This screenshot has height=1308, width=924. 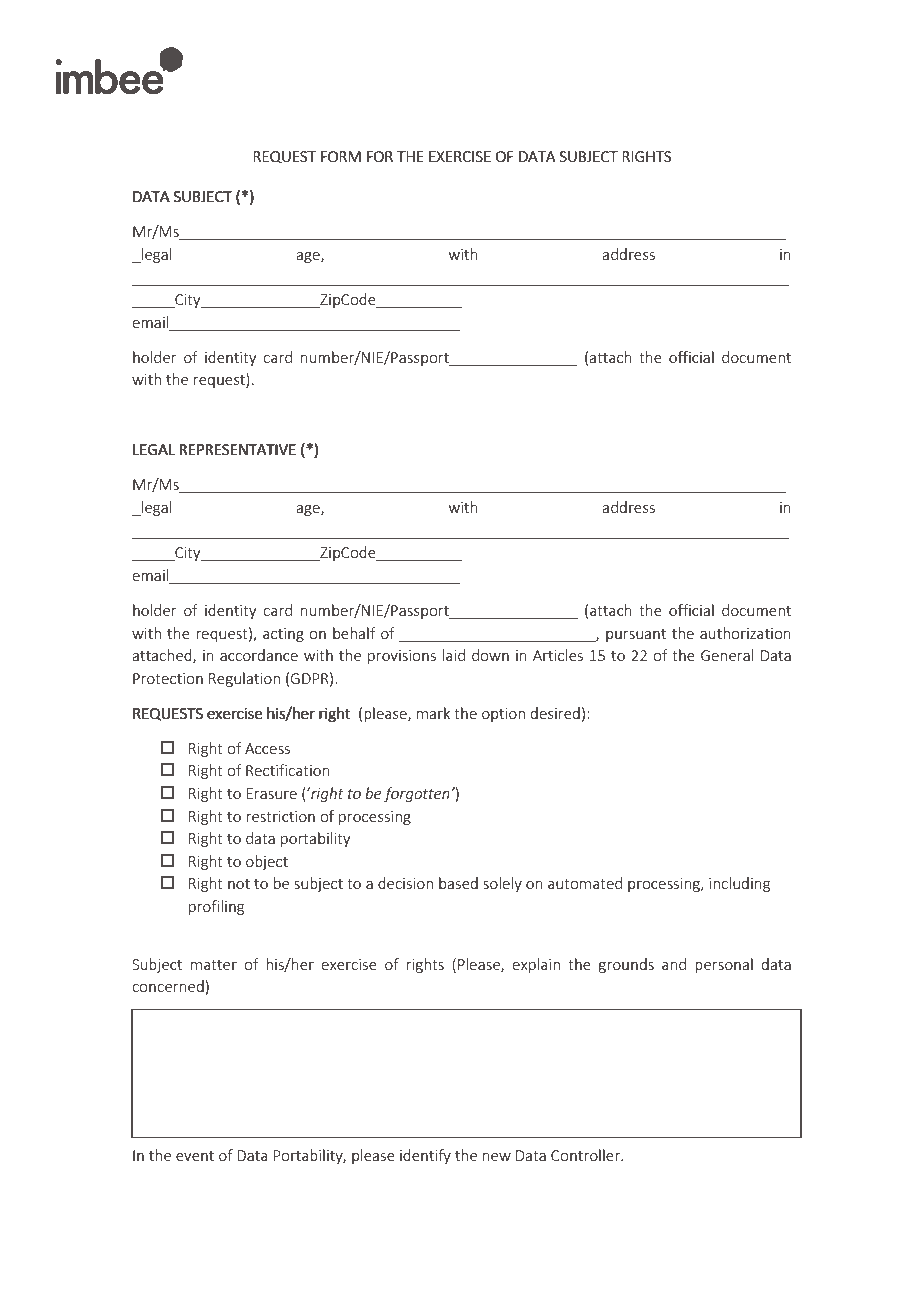 I want to click on not, so click(x=239, y=884).
